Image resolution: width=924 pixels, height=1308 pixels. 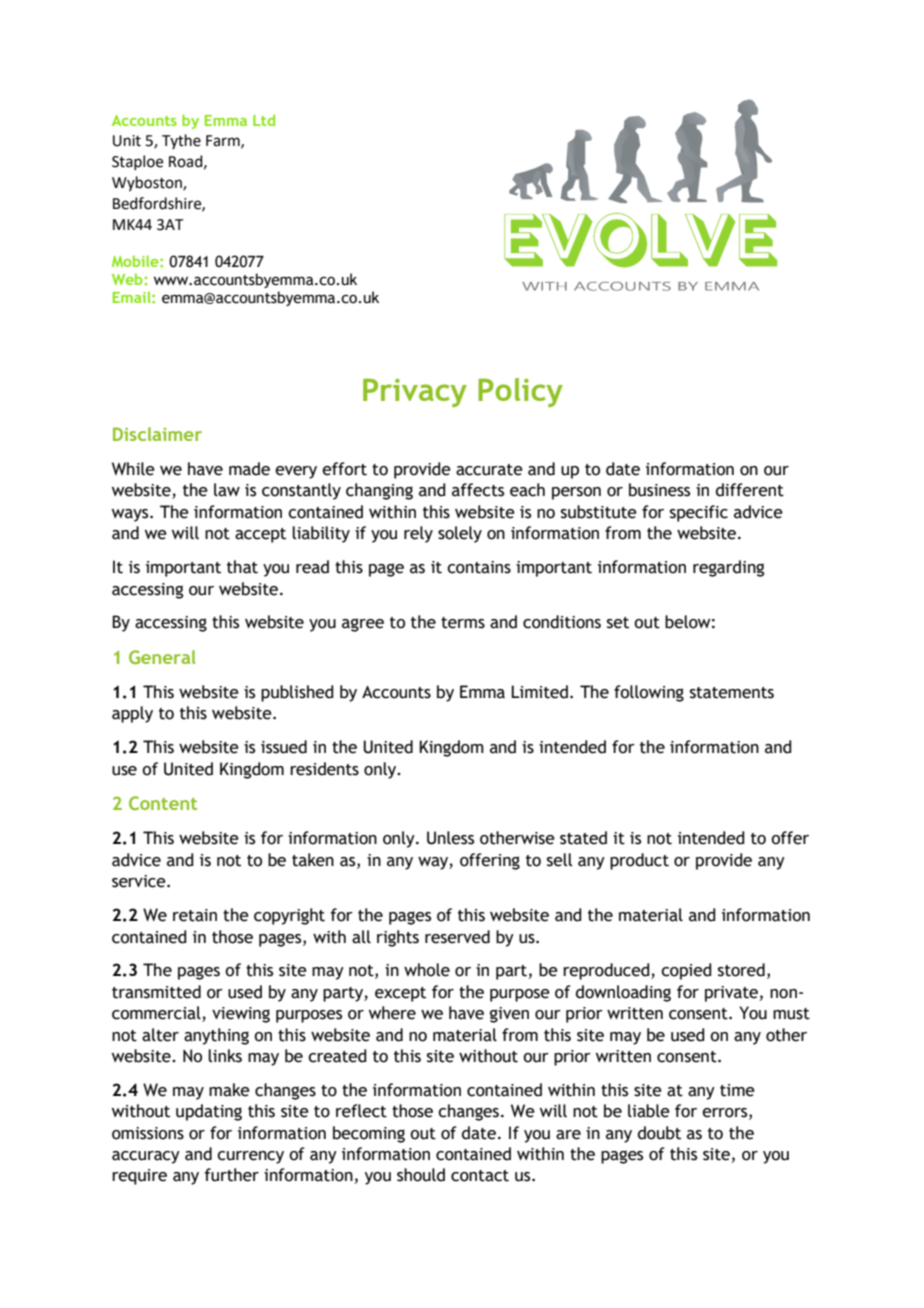 I want to click on Privacy, so click(x=415, y=392).
